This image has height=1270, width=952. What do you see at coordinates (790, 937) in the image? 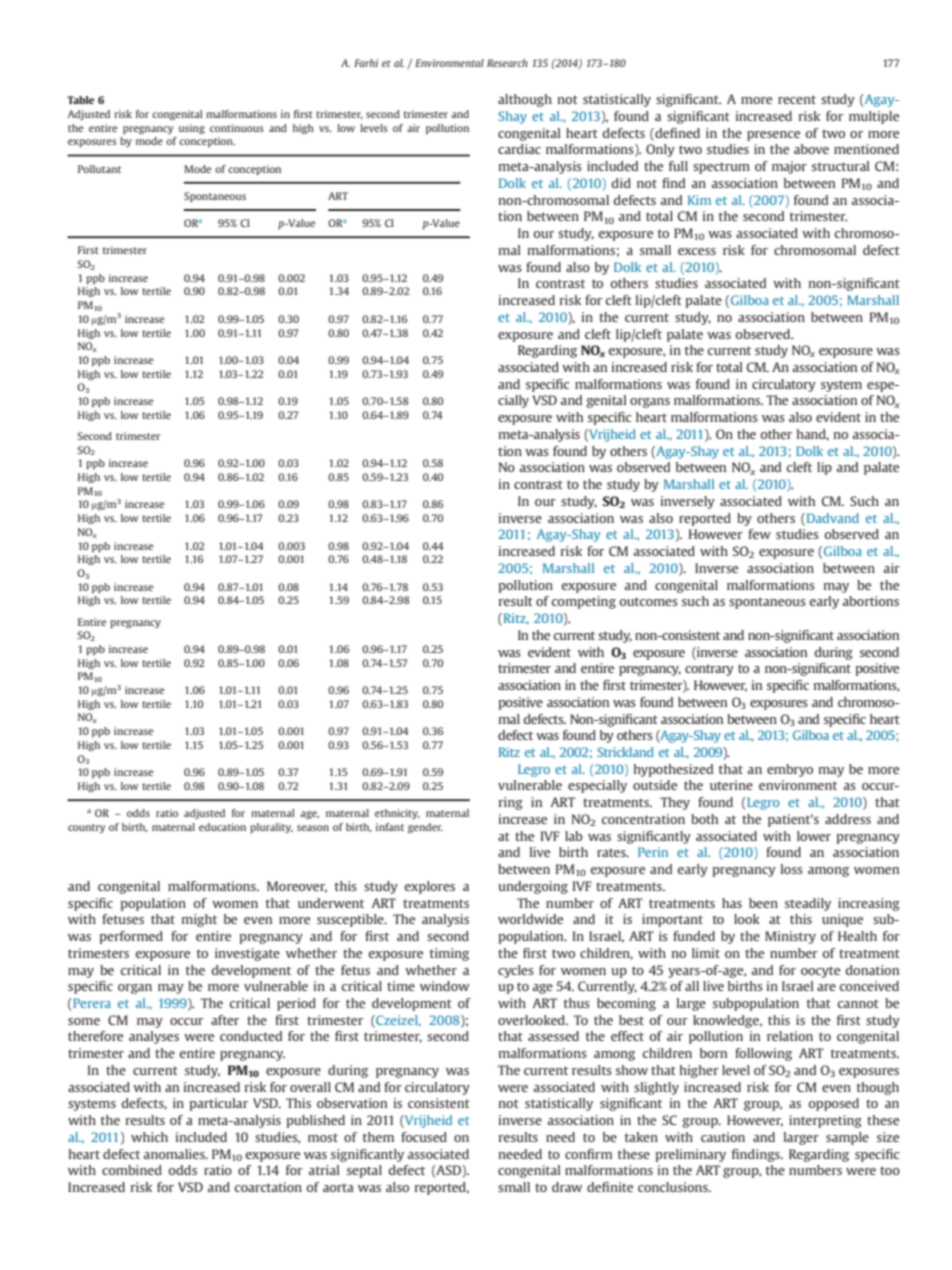
I see `Ministry` at bounding box center [790, 937].
